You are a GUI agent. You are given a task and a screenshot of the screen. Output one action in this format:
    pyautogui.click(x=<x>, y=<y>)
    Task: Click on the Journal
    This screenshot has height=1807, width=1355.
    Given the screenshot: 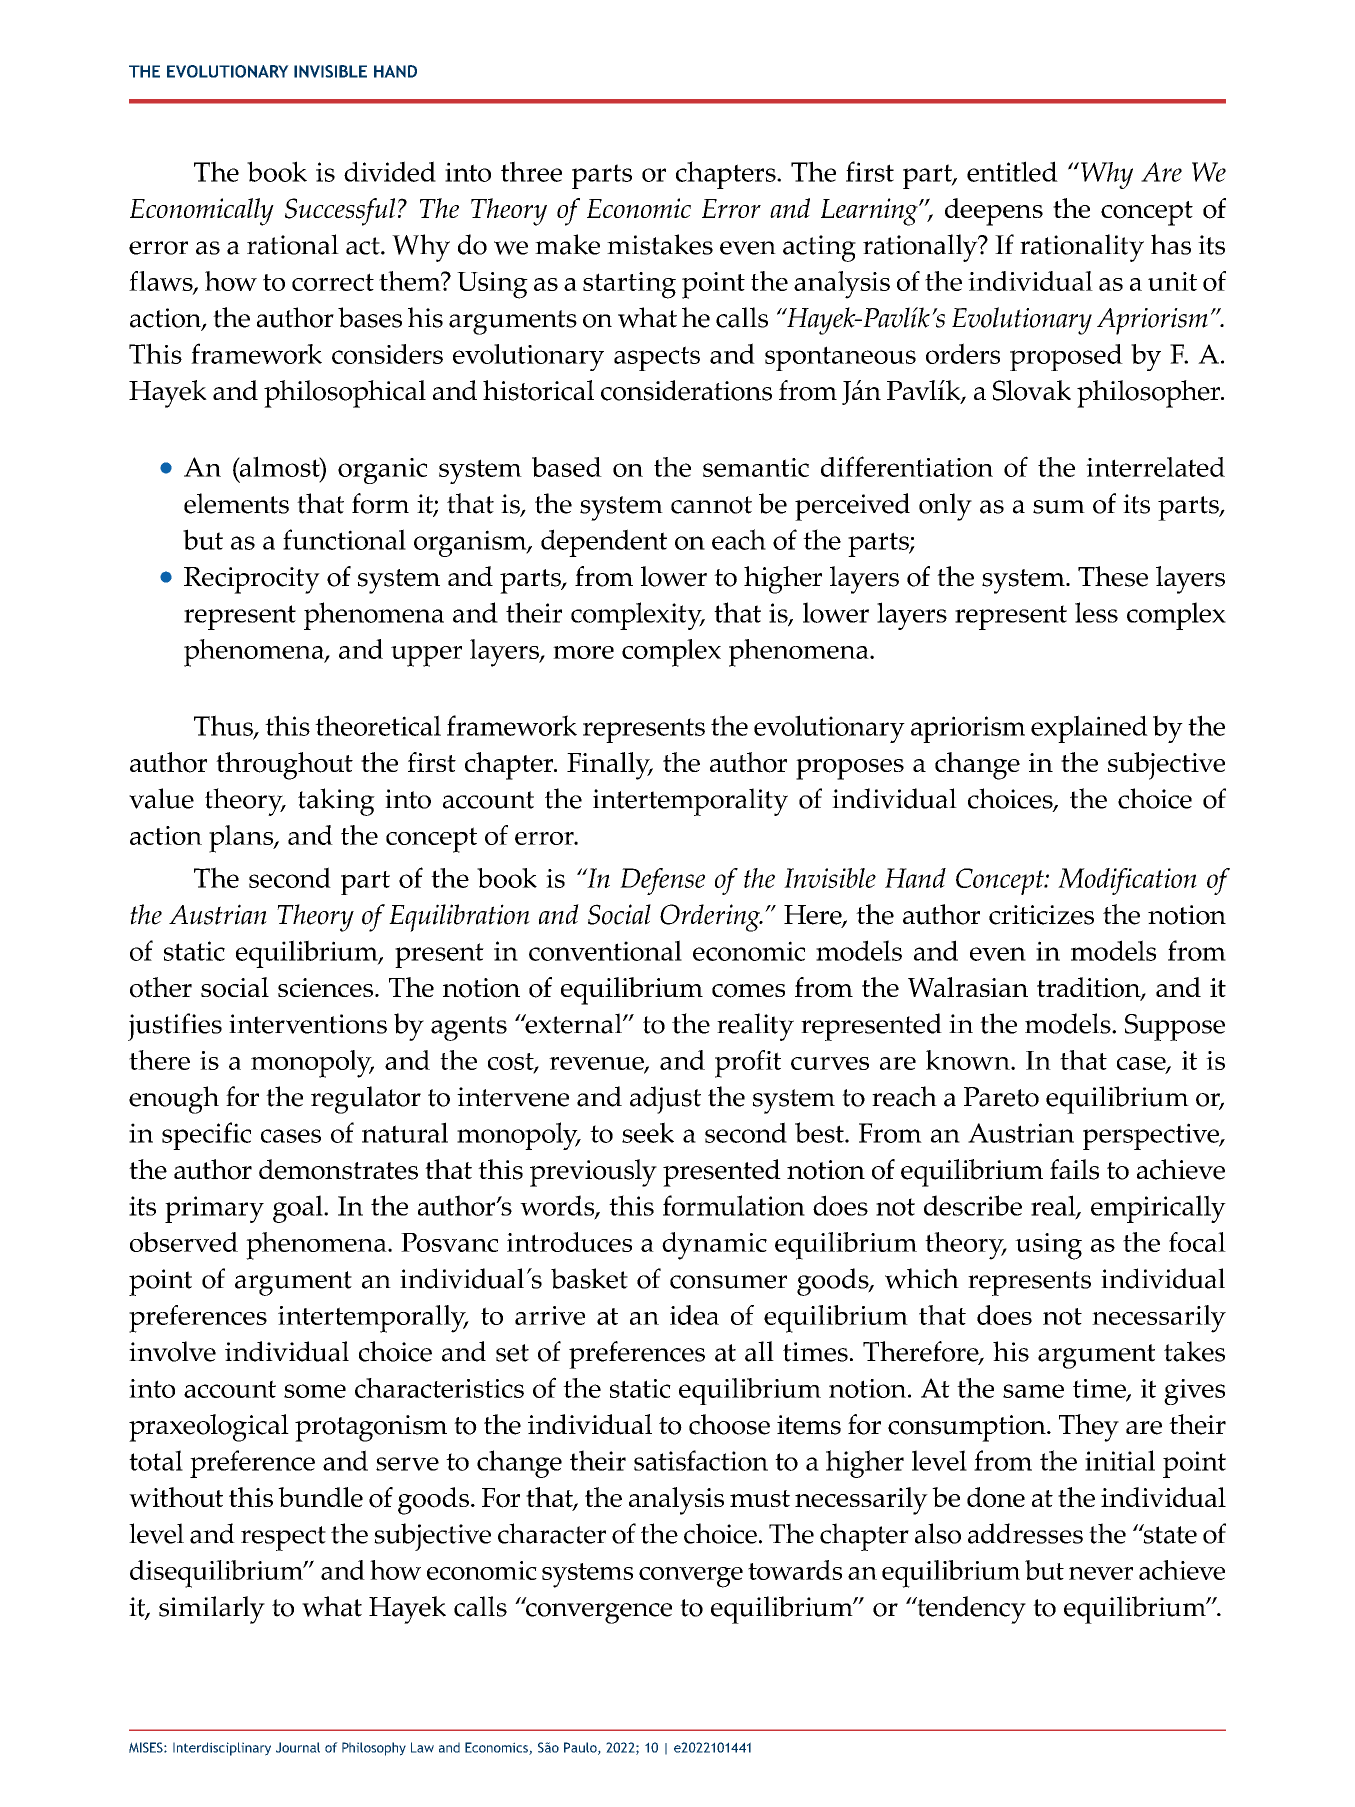 What is the action you would take?
    pyautogui.click(x=298, y=1747)
